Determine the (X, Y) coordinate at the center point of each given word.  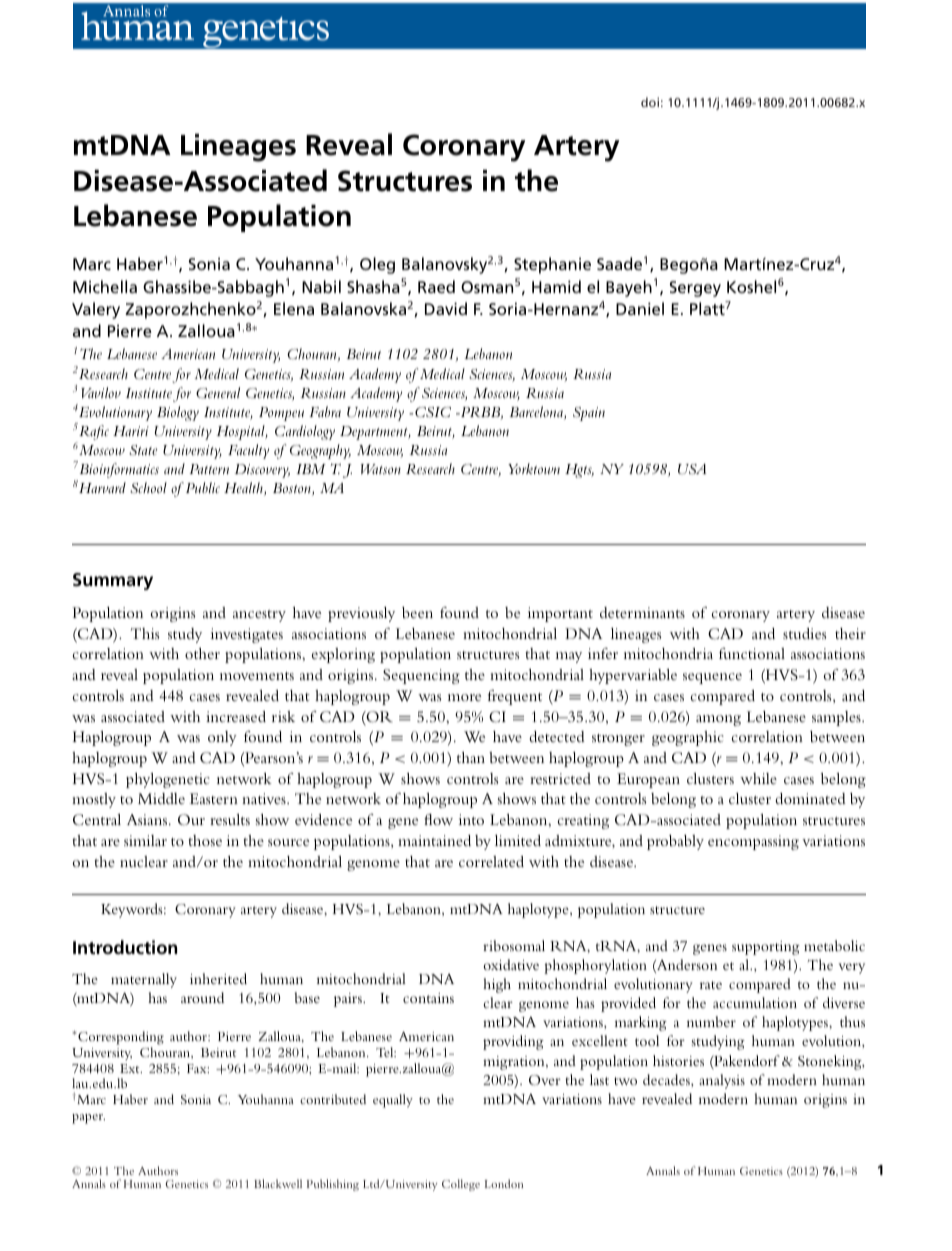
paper (88, 1119)
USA (692, 469)
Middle (161, 798)
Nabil (321, 286)
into (471, 819)
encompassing (753, 842)
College (461, 1185)
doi (650, 102)
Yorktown (534, 468)
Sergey (695, 289)
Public (201, 487)
